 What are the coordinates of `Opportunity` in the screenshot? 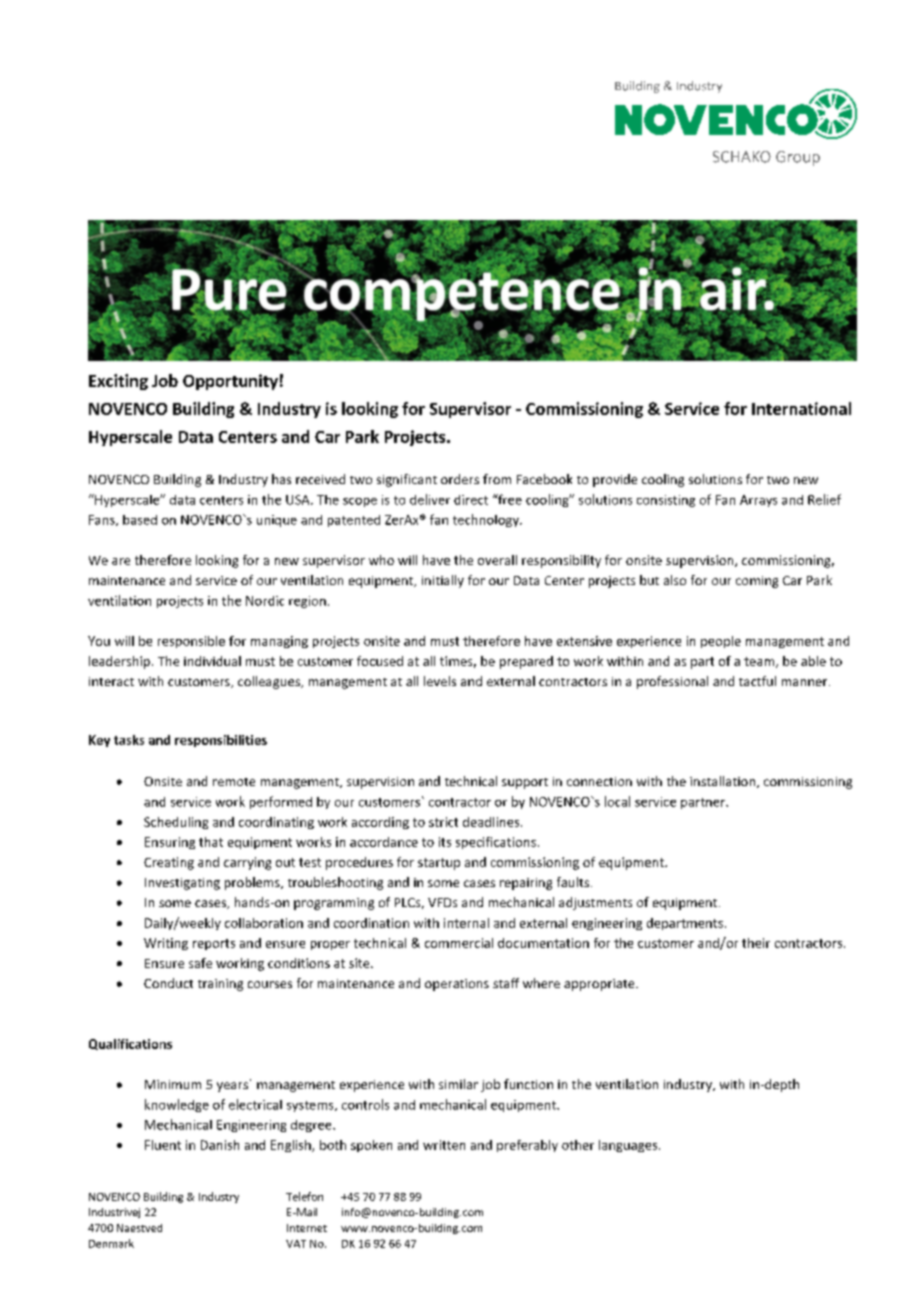 It's located at (230, 382).
